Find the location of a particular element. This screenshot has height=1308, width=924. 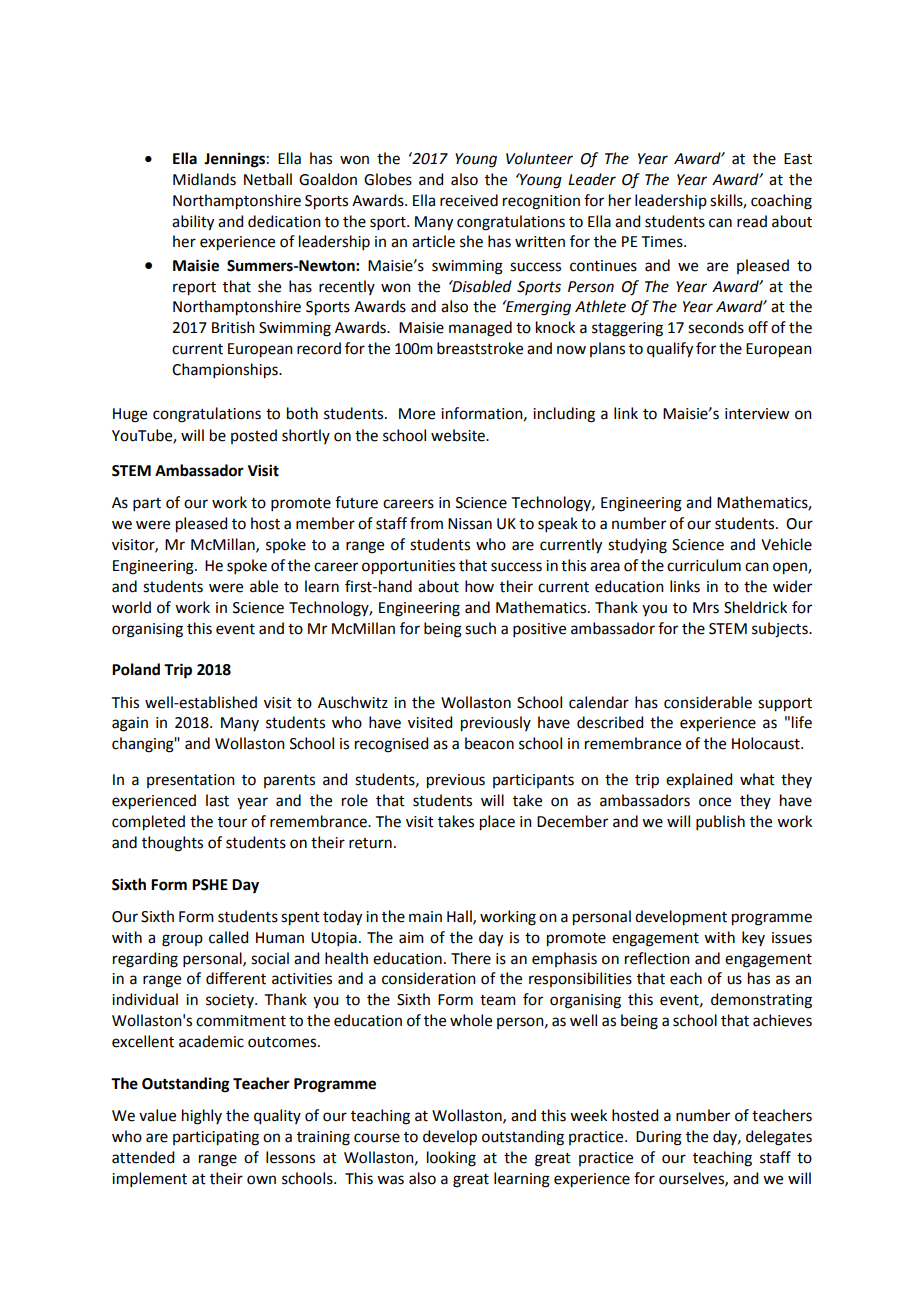

Poland is located at coordinates (136, 669).
